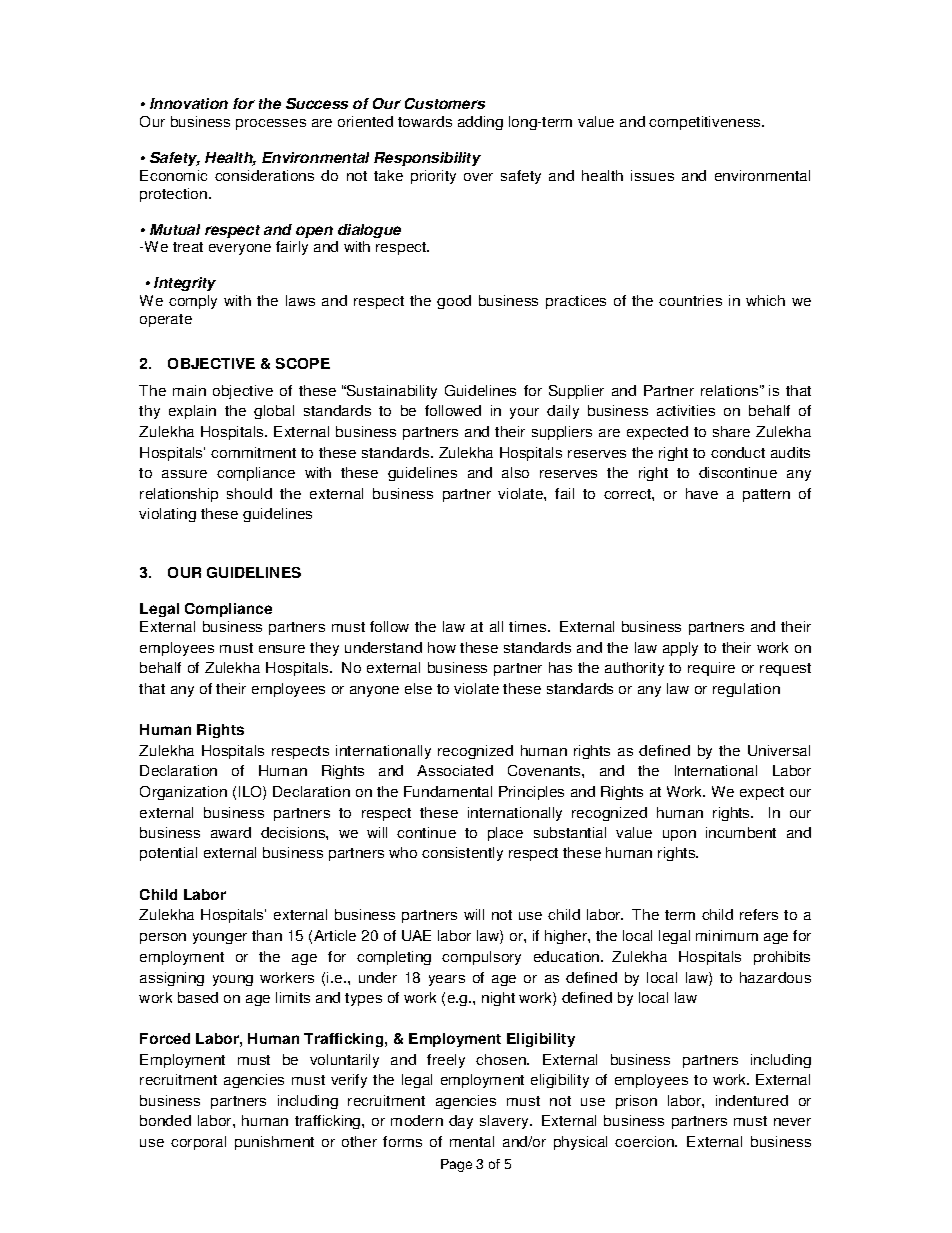 The image size is (952, 1233). What do you see at coordinates (515, 472) in the page?
I see `also` at bounding box center [515, 472].
